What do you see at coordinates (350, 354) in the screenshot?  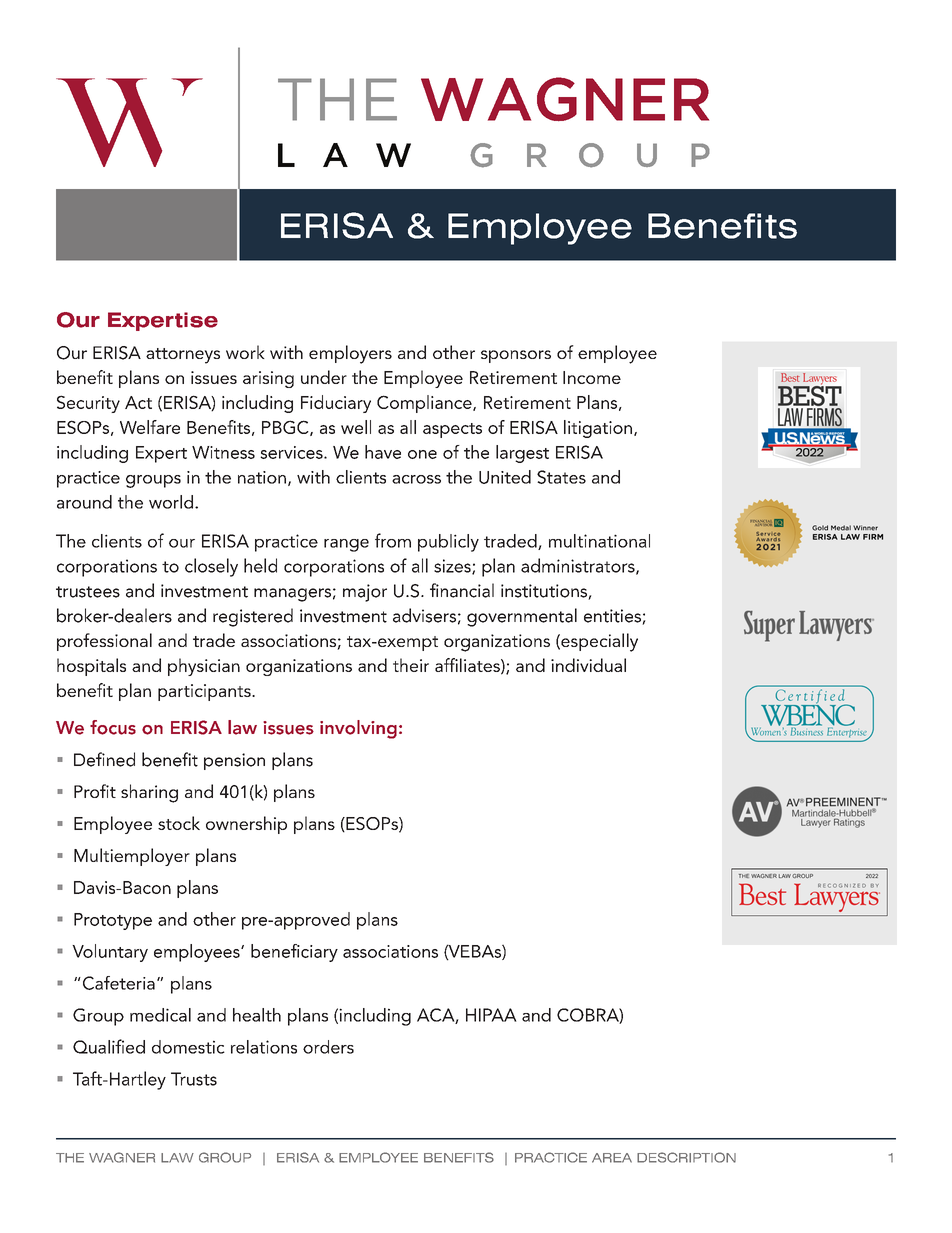 I see `employers` at bounding box center [350, 354].
